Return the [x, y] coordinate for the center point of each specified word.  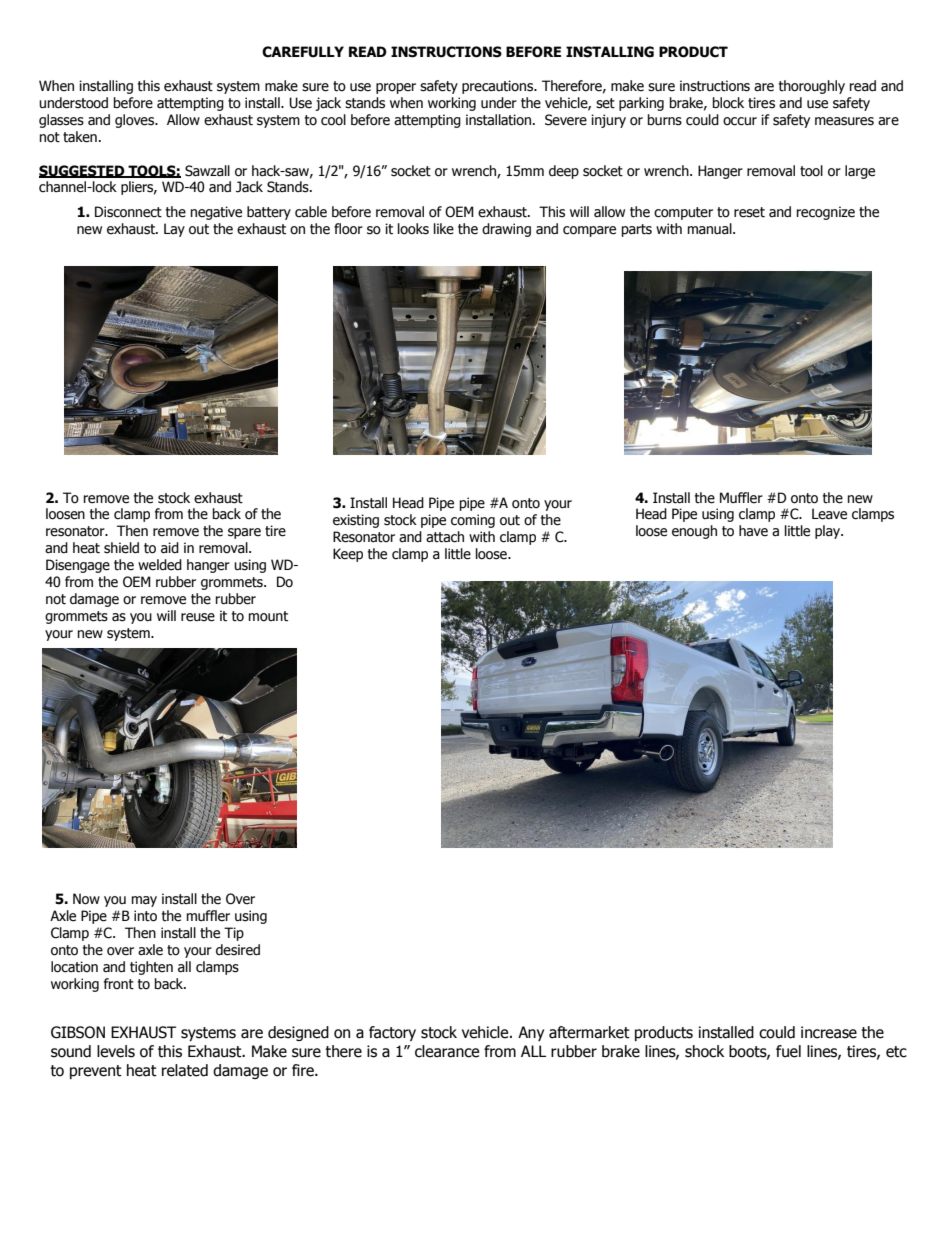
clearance [447, 1051]
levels [116, 1051]
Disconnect [128, 212]
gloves [135, 121]
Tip [234, 934]
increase [829, 1032]
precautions [498, 87]
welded [160, 565]
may [144, 901]
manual [711, 229]
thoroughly [812, 87]
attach [445, 537]
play [829, 532]
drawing [506, 230]
